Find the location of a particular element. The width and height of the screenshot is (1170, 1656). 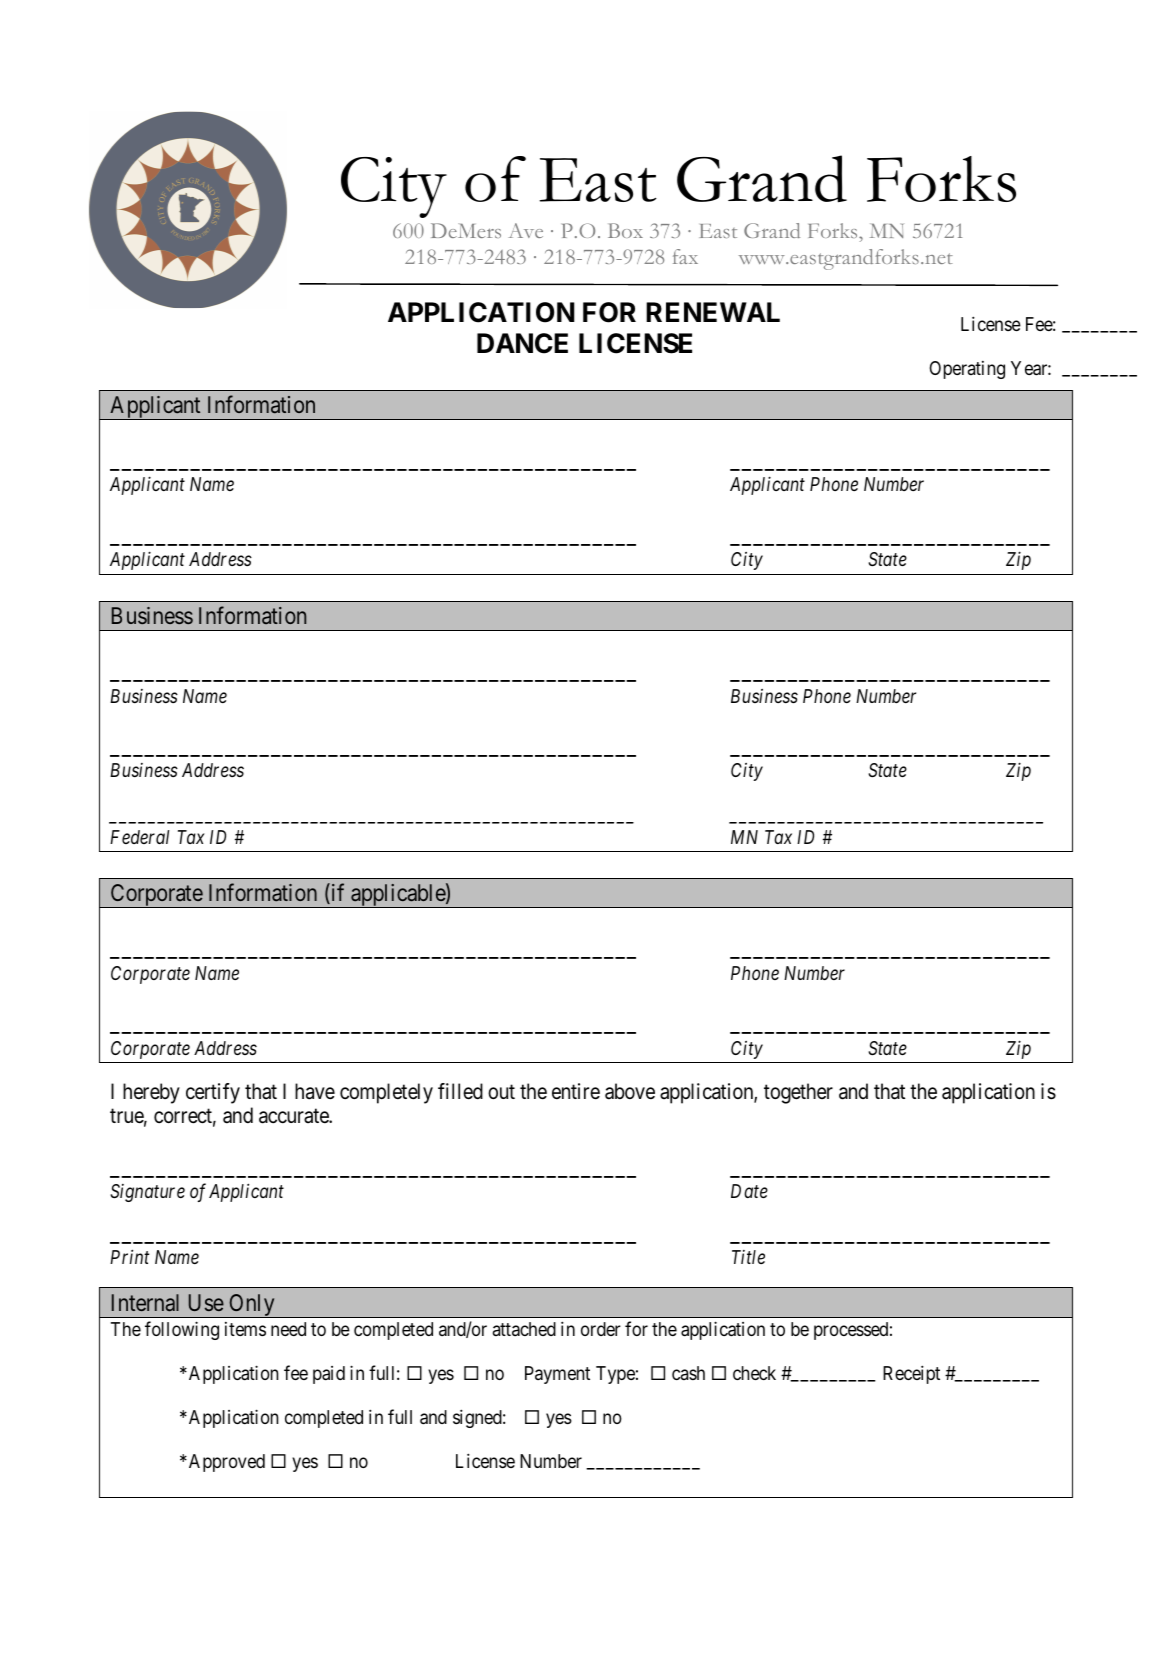

entire is located at coordinates (576, 1091).
